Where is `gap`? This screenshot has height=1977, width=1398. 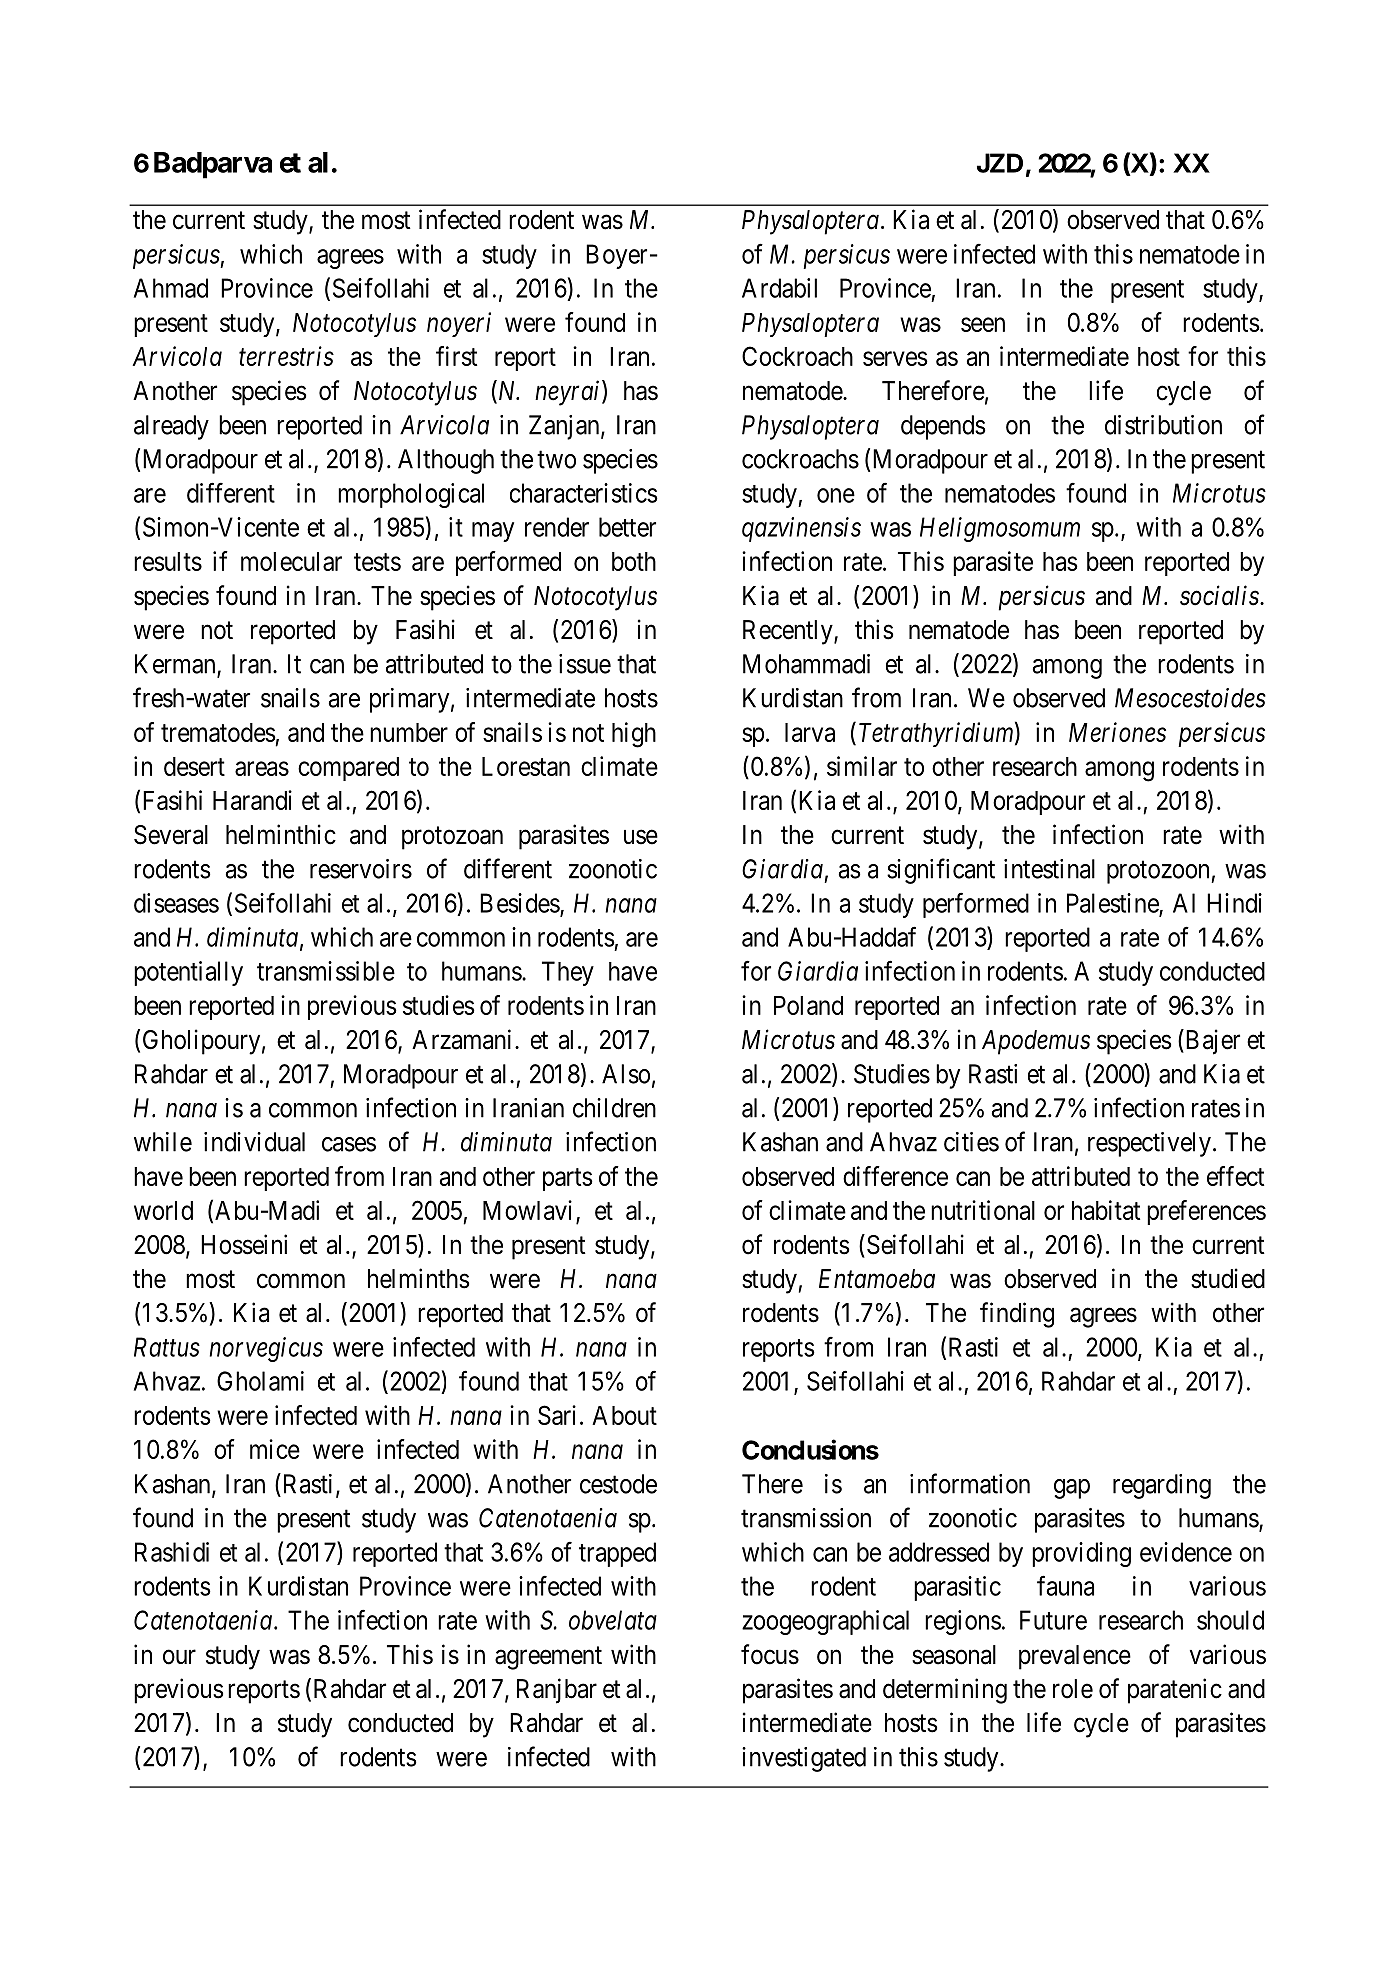 gap is located at coordinates (1072, 1489).
